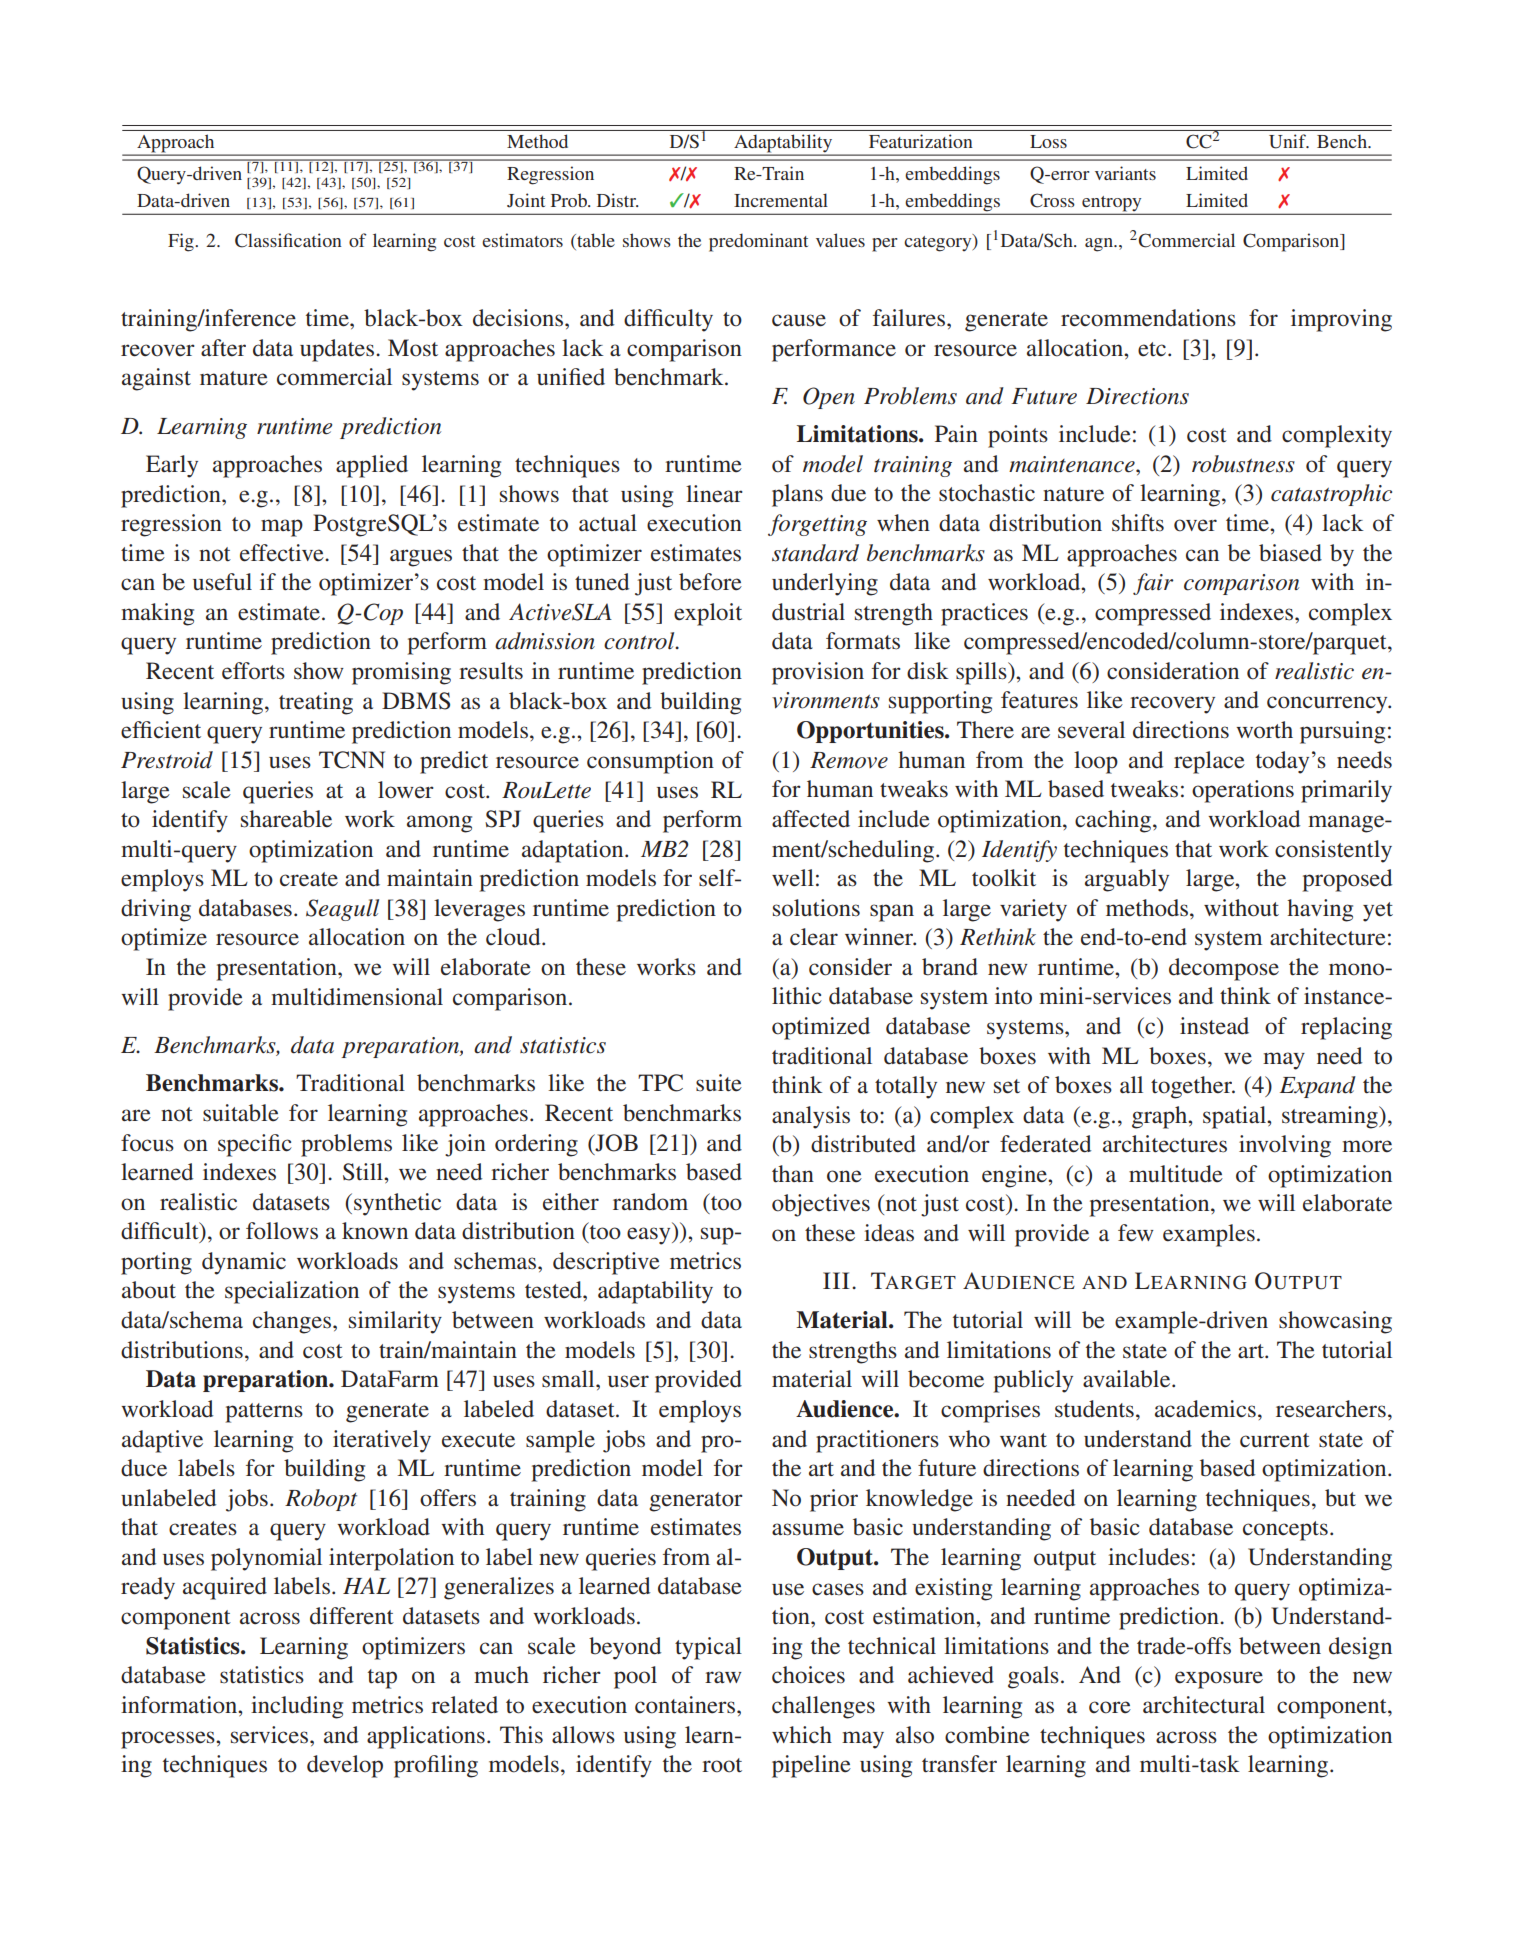  What do you see at coordinates (811, 1117) in the screenshot?
I see `analysis` at bounding box center [811, 1117].
